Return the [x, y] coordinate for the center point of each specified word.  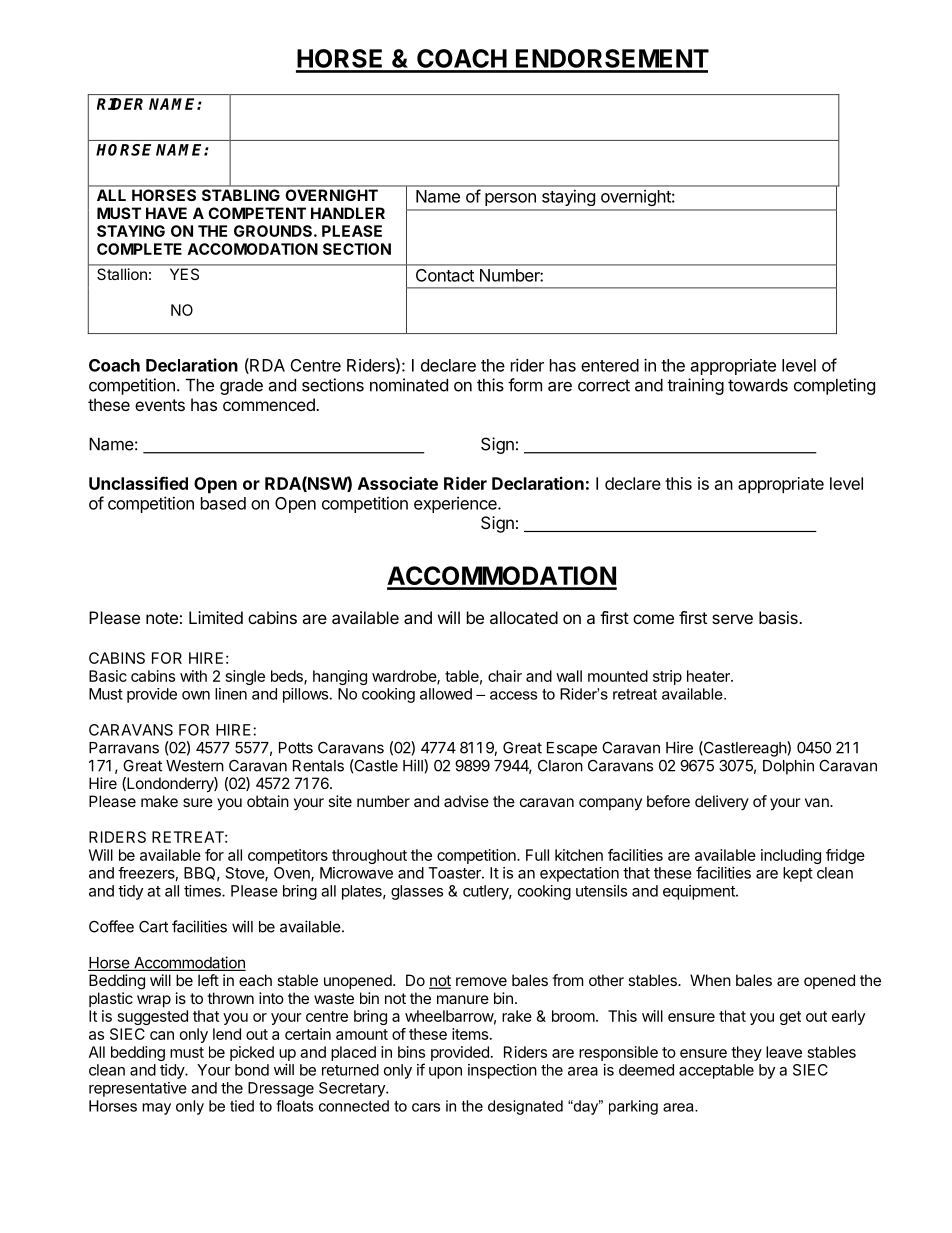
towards [758, 385]
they [746, 1053]
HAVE [166, 213]
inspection [502, 1071]
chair [505, 676]
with [193, 676]
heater [709, 676]
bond [252, 1070]
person [510, 199]
